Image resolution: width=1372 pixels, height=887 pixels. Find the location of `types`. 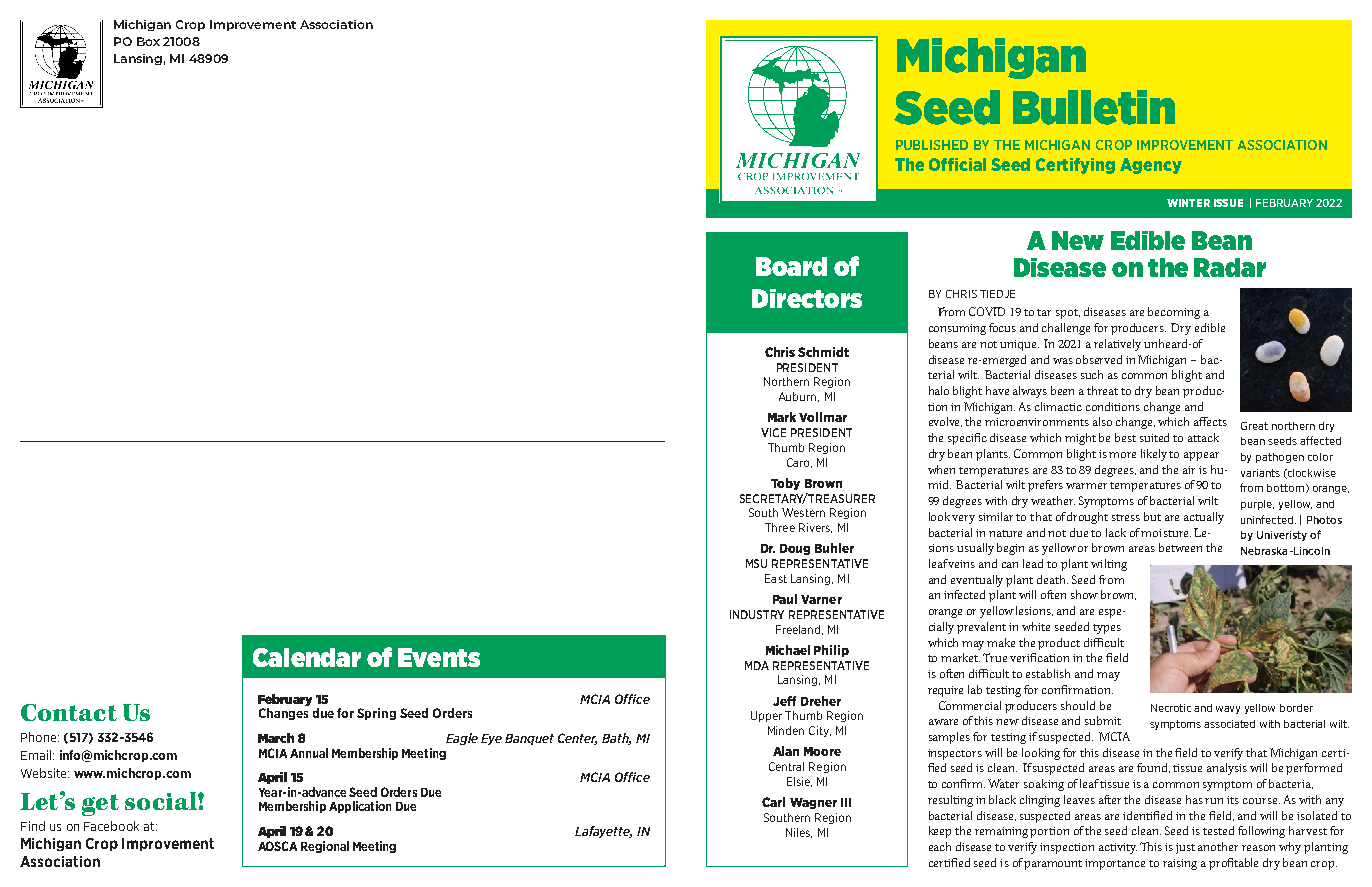

types is located at coordinates (1107, 629).
